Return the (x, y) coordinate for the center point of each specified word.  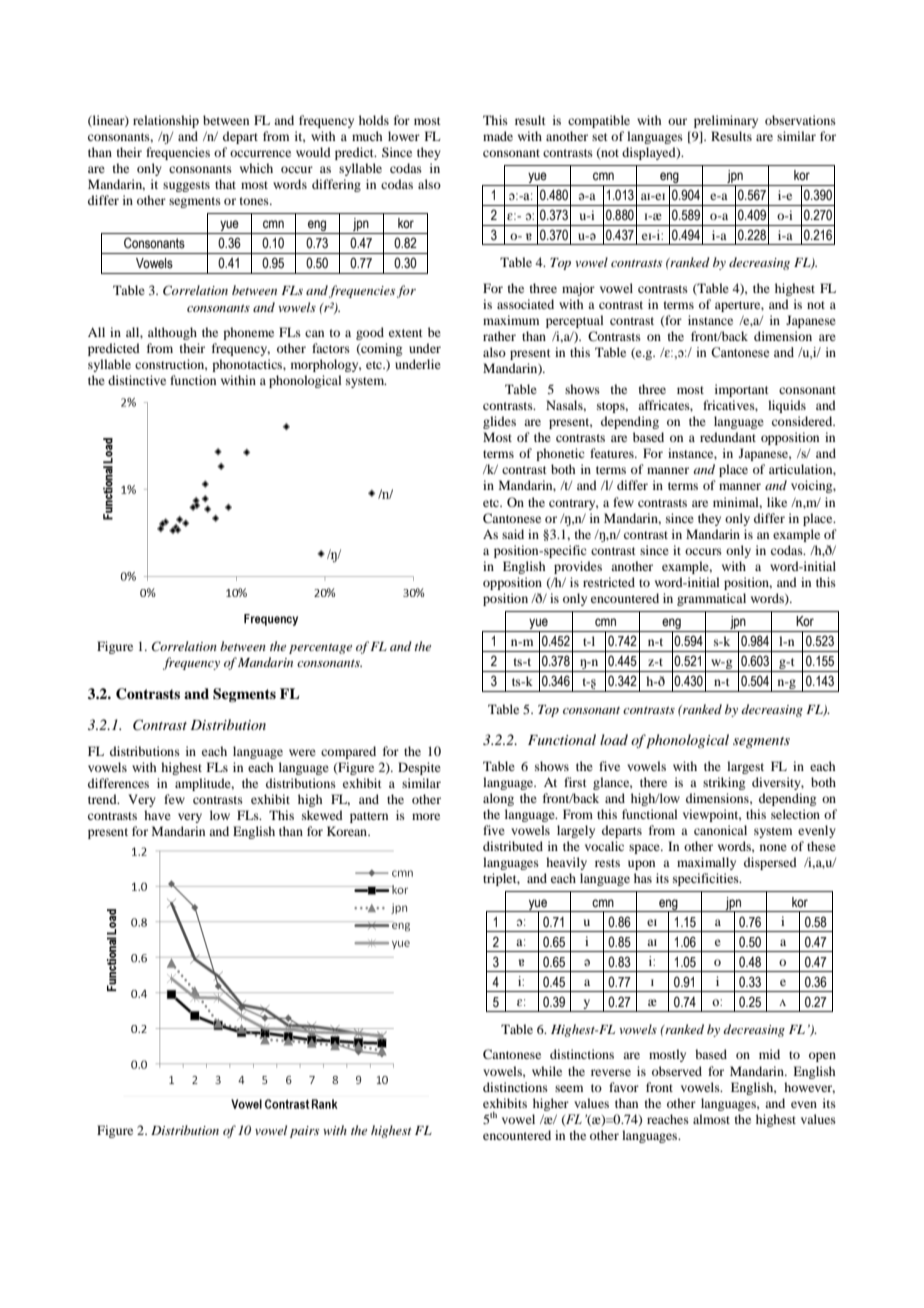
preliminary (726, 121)
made (498, 136)
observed (677, 1071)
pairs (304, 1132)
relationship (166, 121)
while (547, 1071)
